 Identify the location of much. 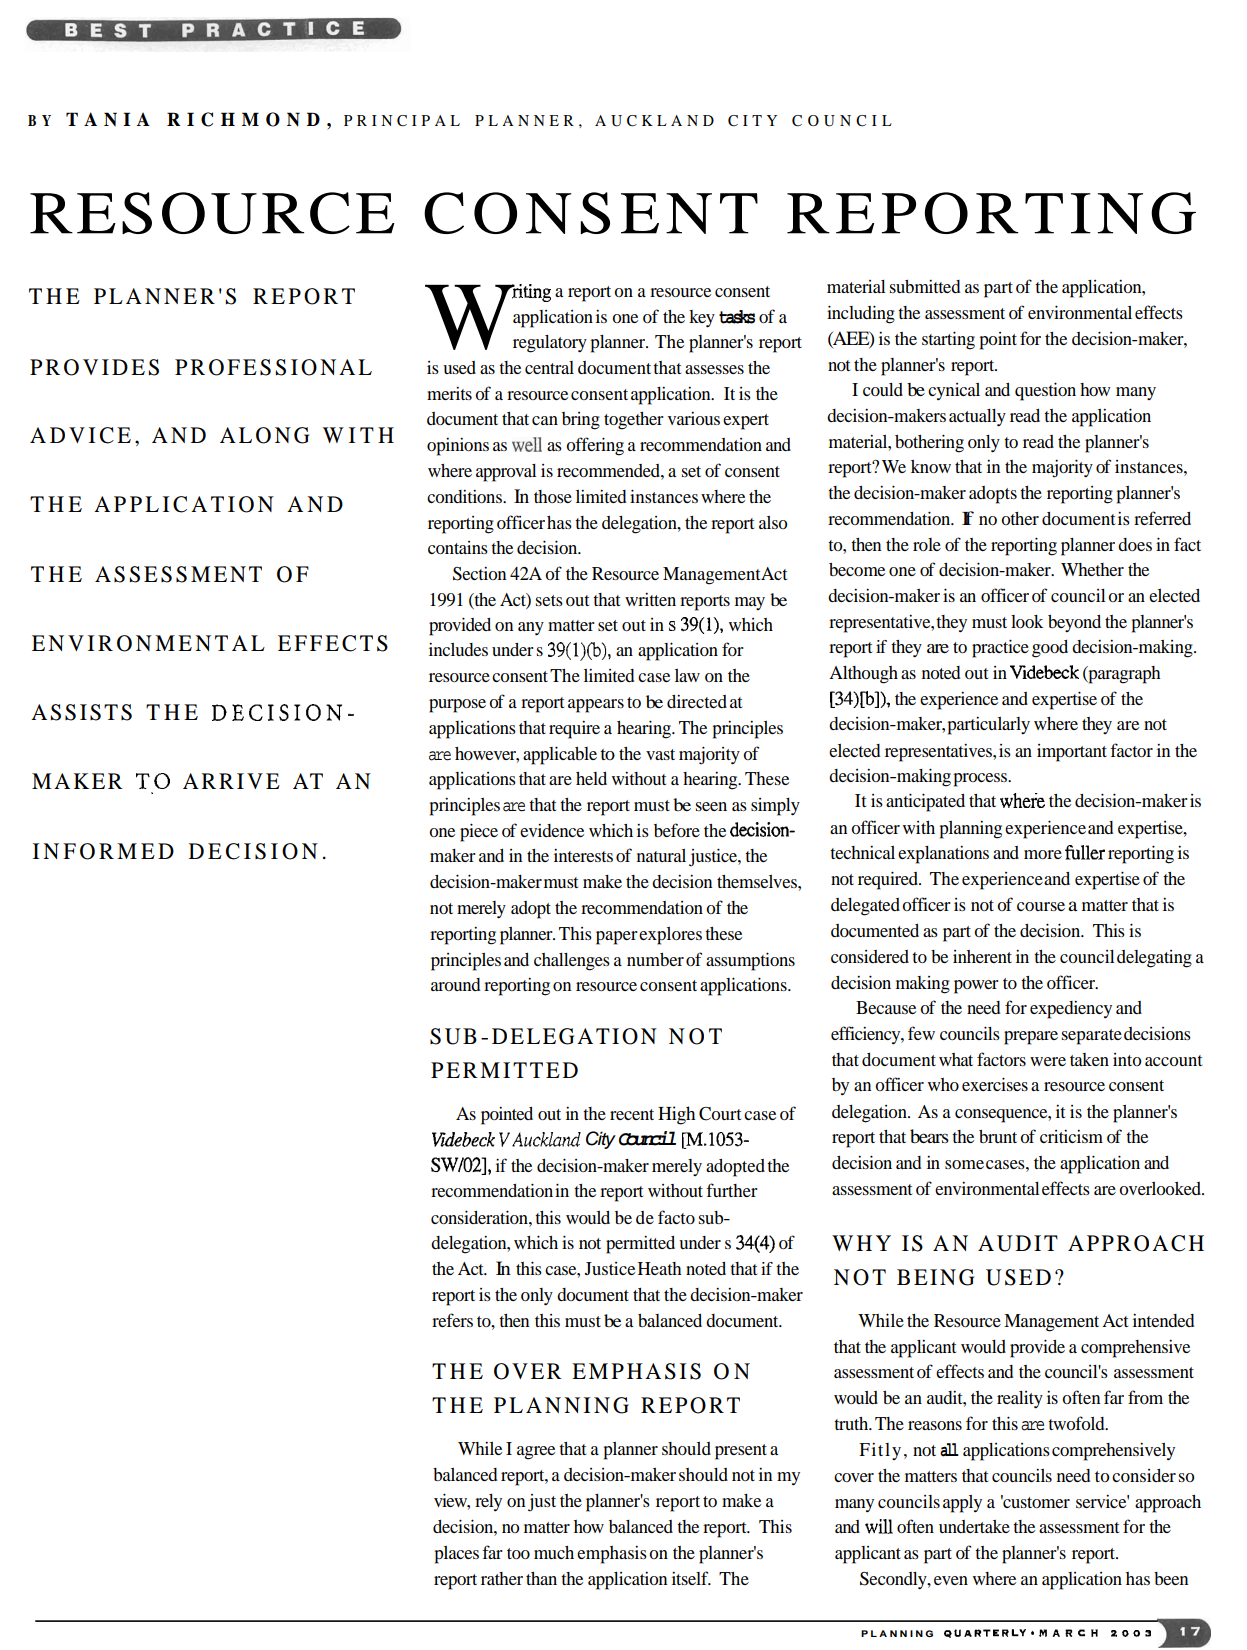
(554, 1552).
